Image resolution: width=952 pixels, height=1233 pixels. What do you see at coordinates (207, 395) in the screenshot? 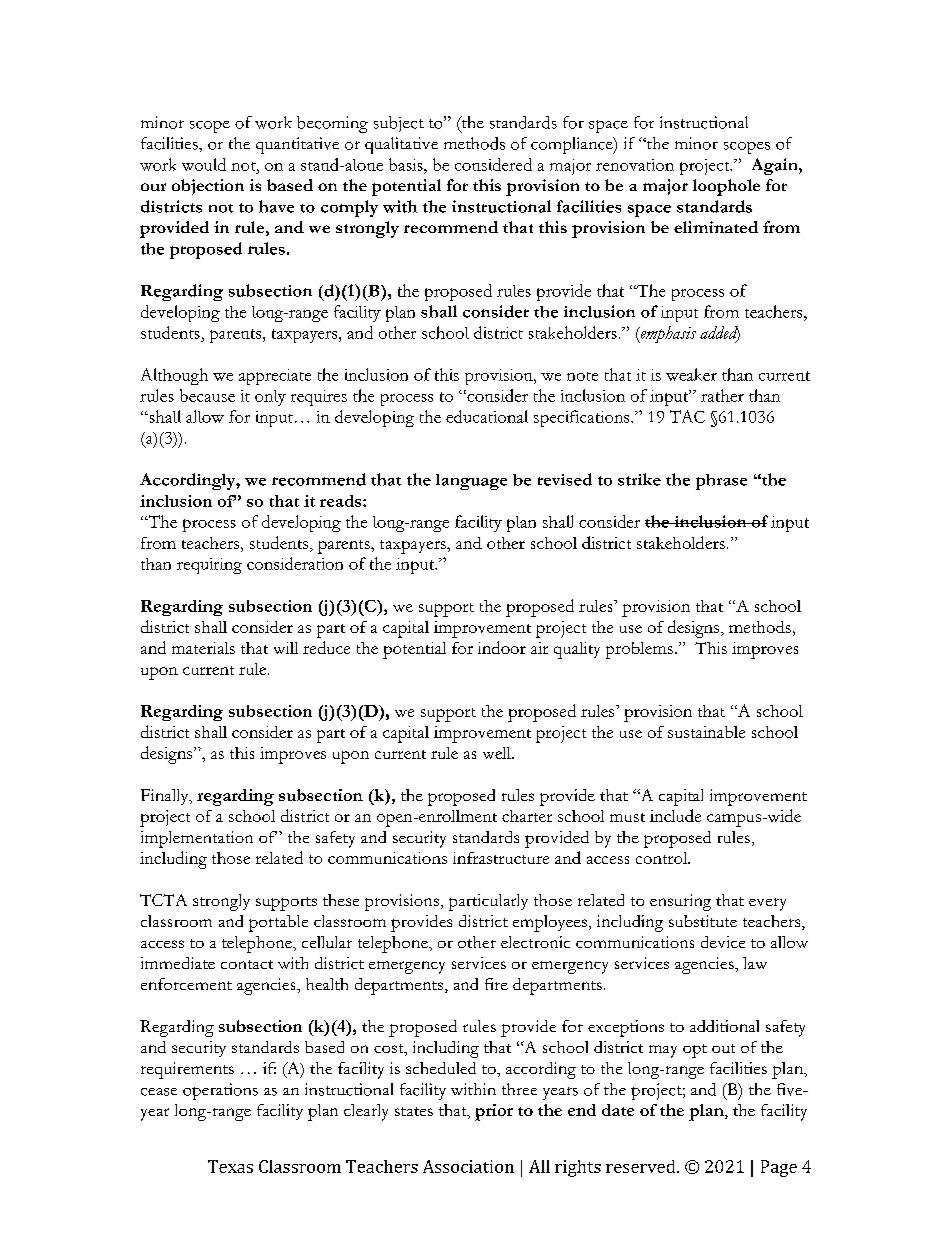
I see `because` at bounding box center [207, 395].
